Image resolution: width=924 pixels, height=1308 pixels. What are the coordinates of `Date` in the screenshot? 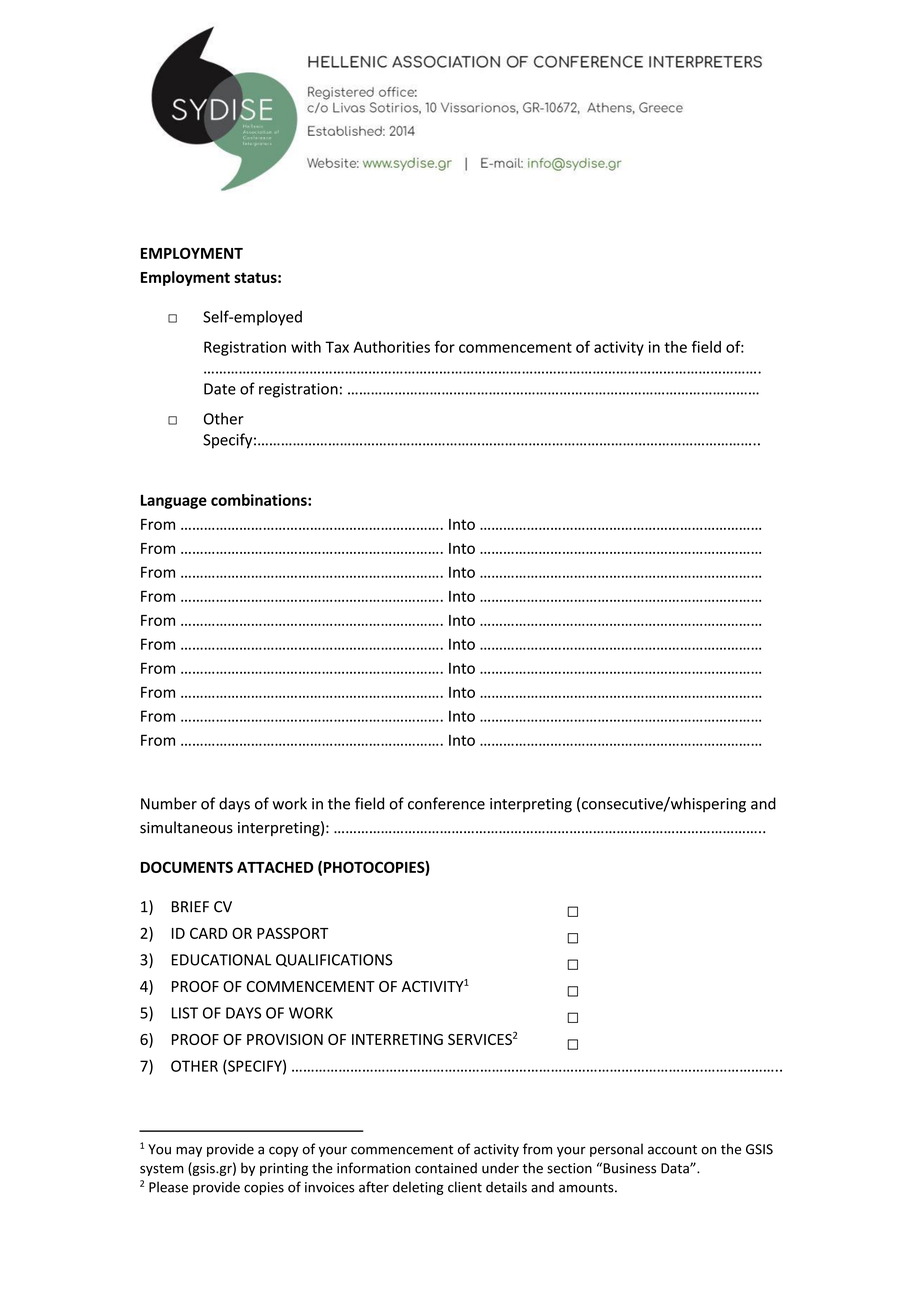 It's located at (220, 389).
